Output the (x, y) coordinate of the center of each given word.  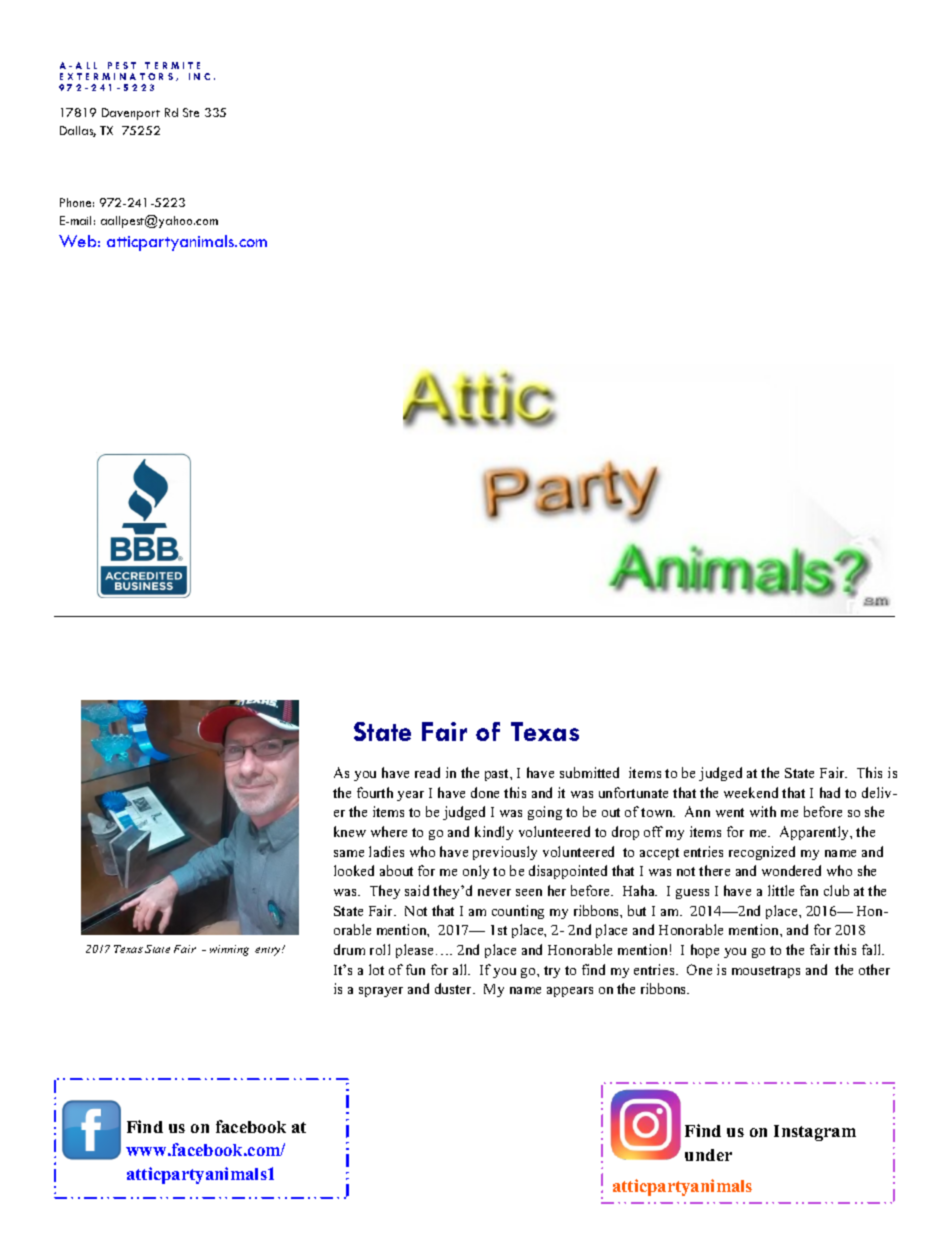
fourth (375, 792)
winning (229, 950)
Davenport (131, 114)
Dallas (78, 131)
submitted (589, 772)
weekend (751, 792)
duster (455, 988)
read (427, 772)
